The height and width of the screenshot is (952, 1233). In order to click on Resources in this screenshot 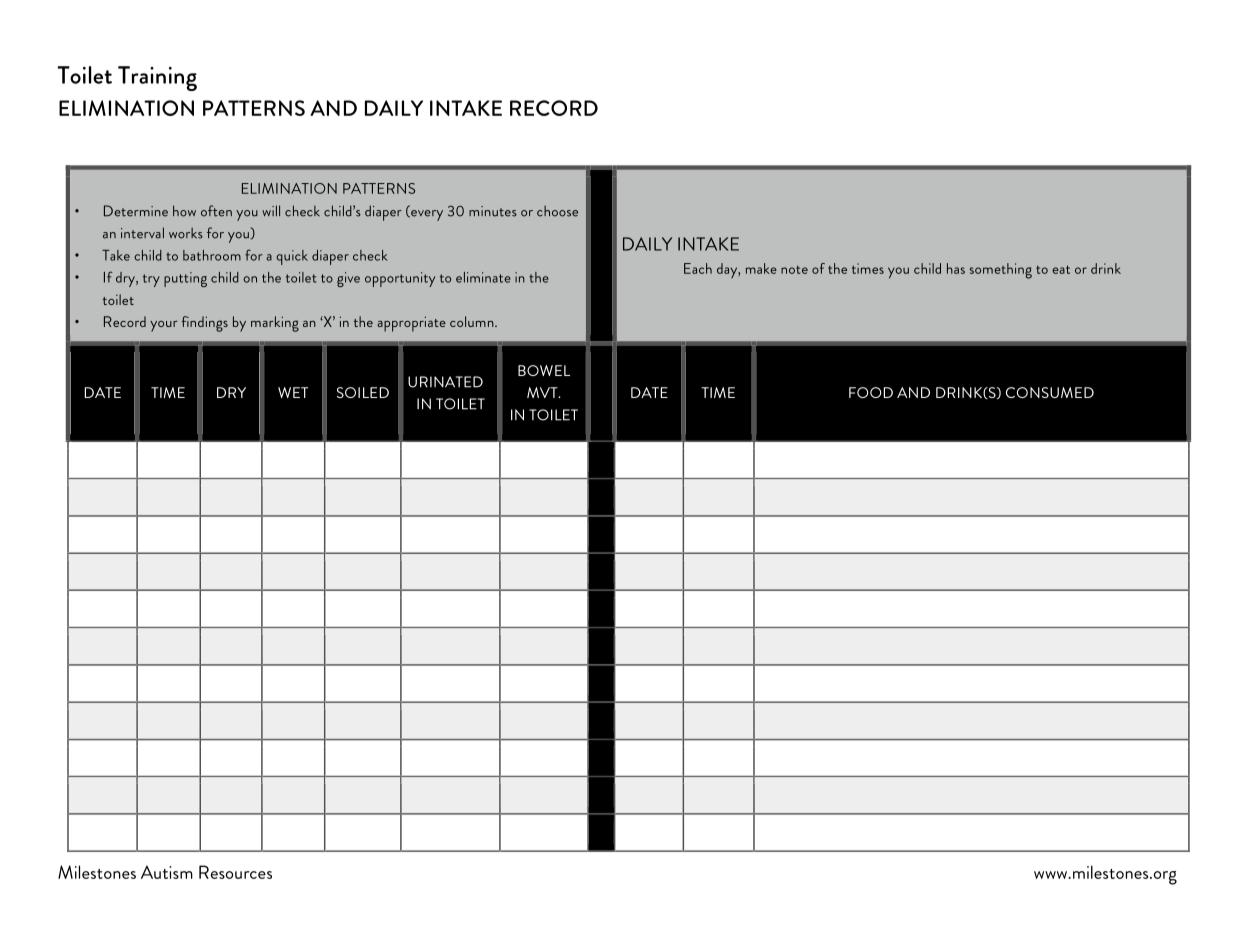, I will do `click(235, 872)`.
